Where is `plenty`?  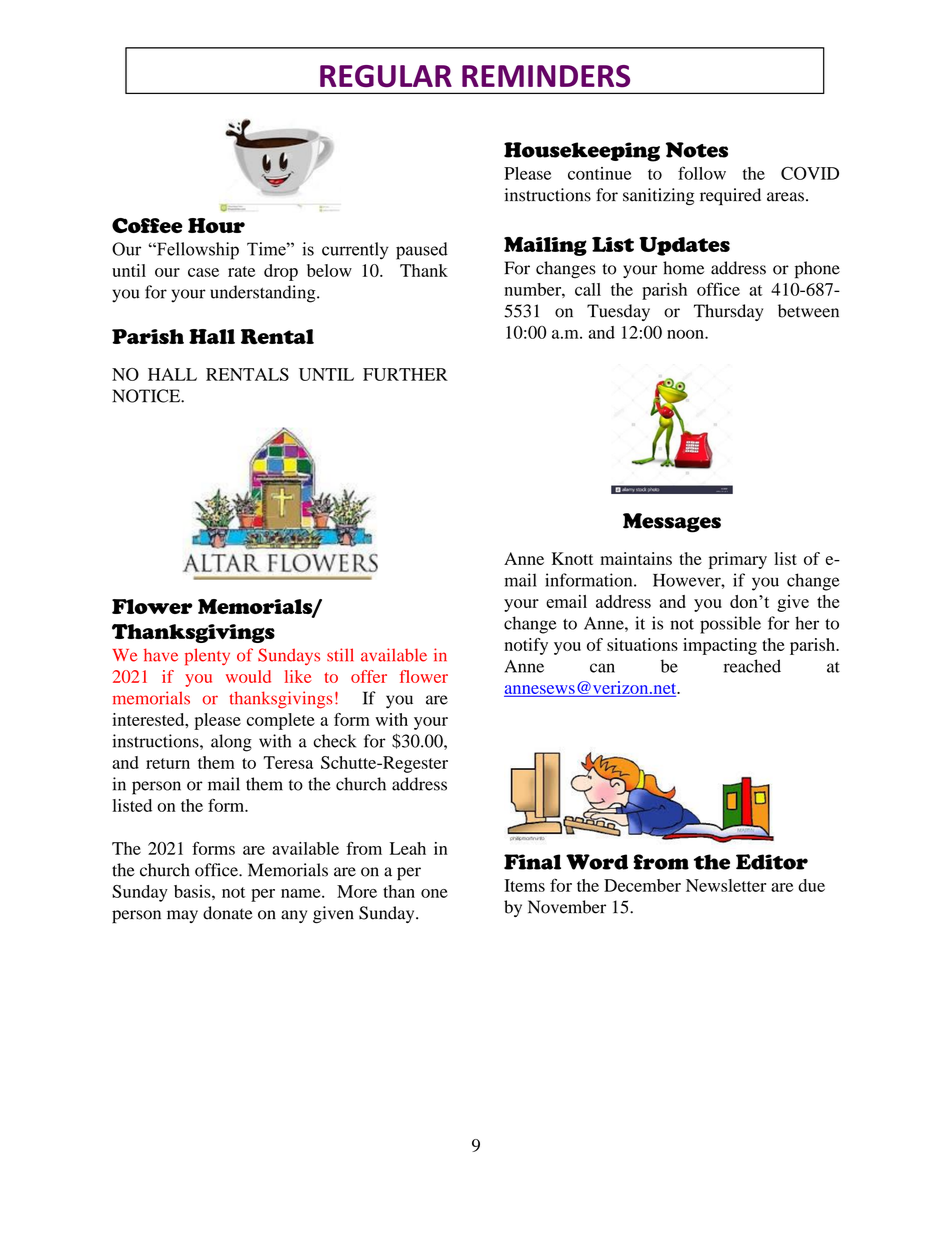
plenty is located at coordinates (207, 657).
